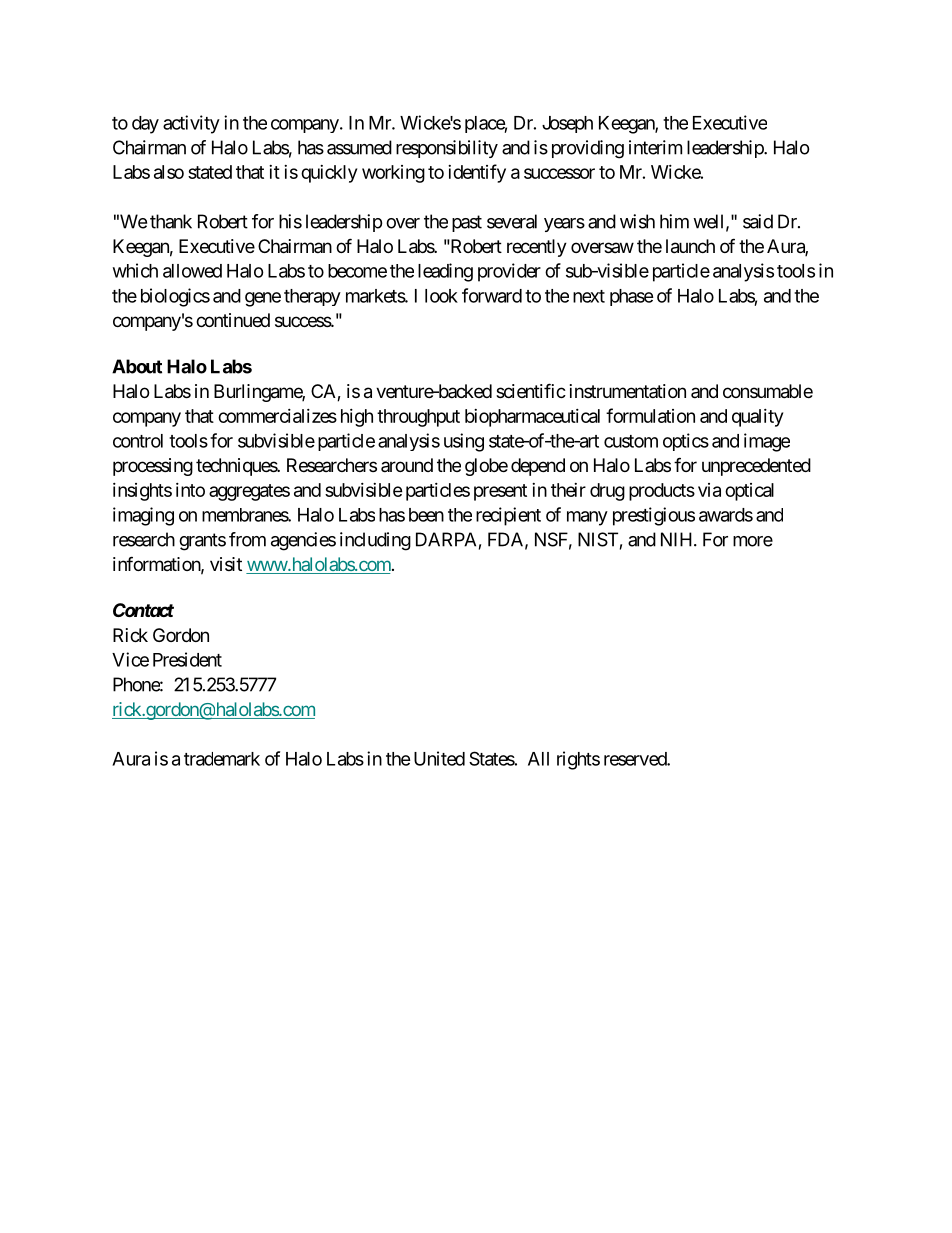  I want to click on responsibility, so click(447, 149).
